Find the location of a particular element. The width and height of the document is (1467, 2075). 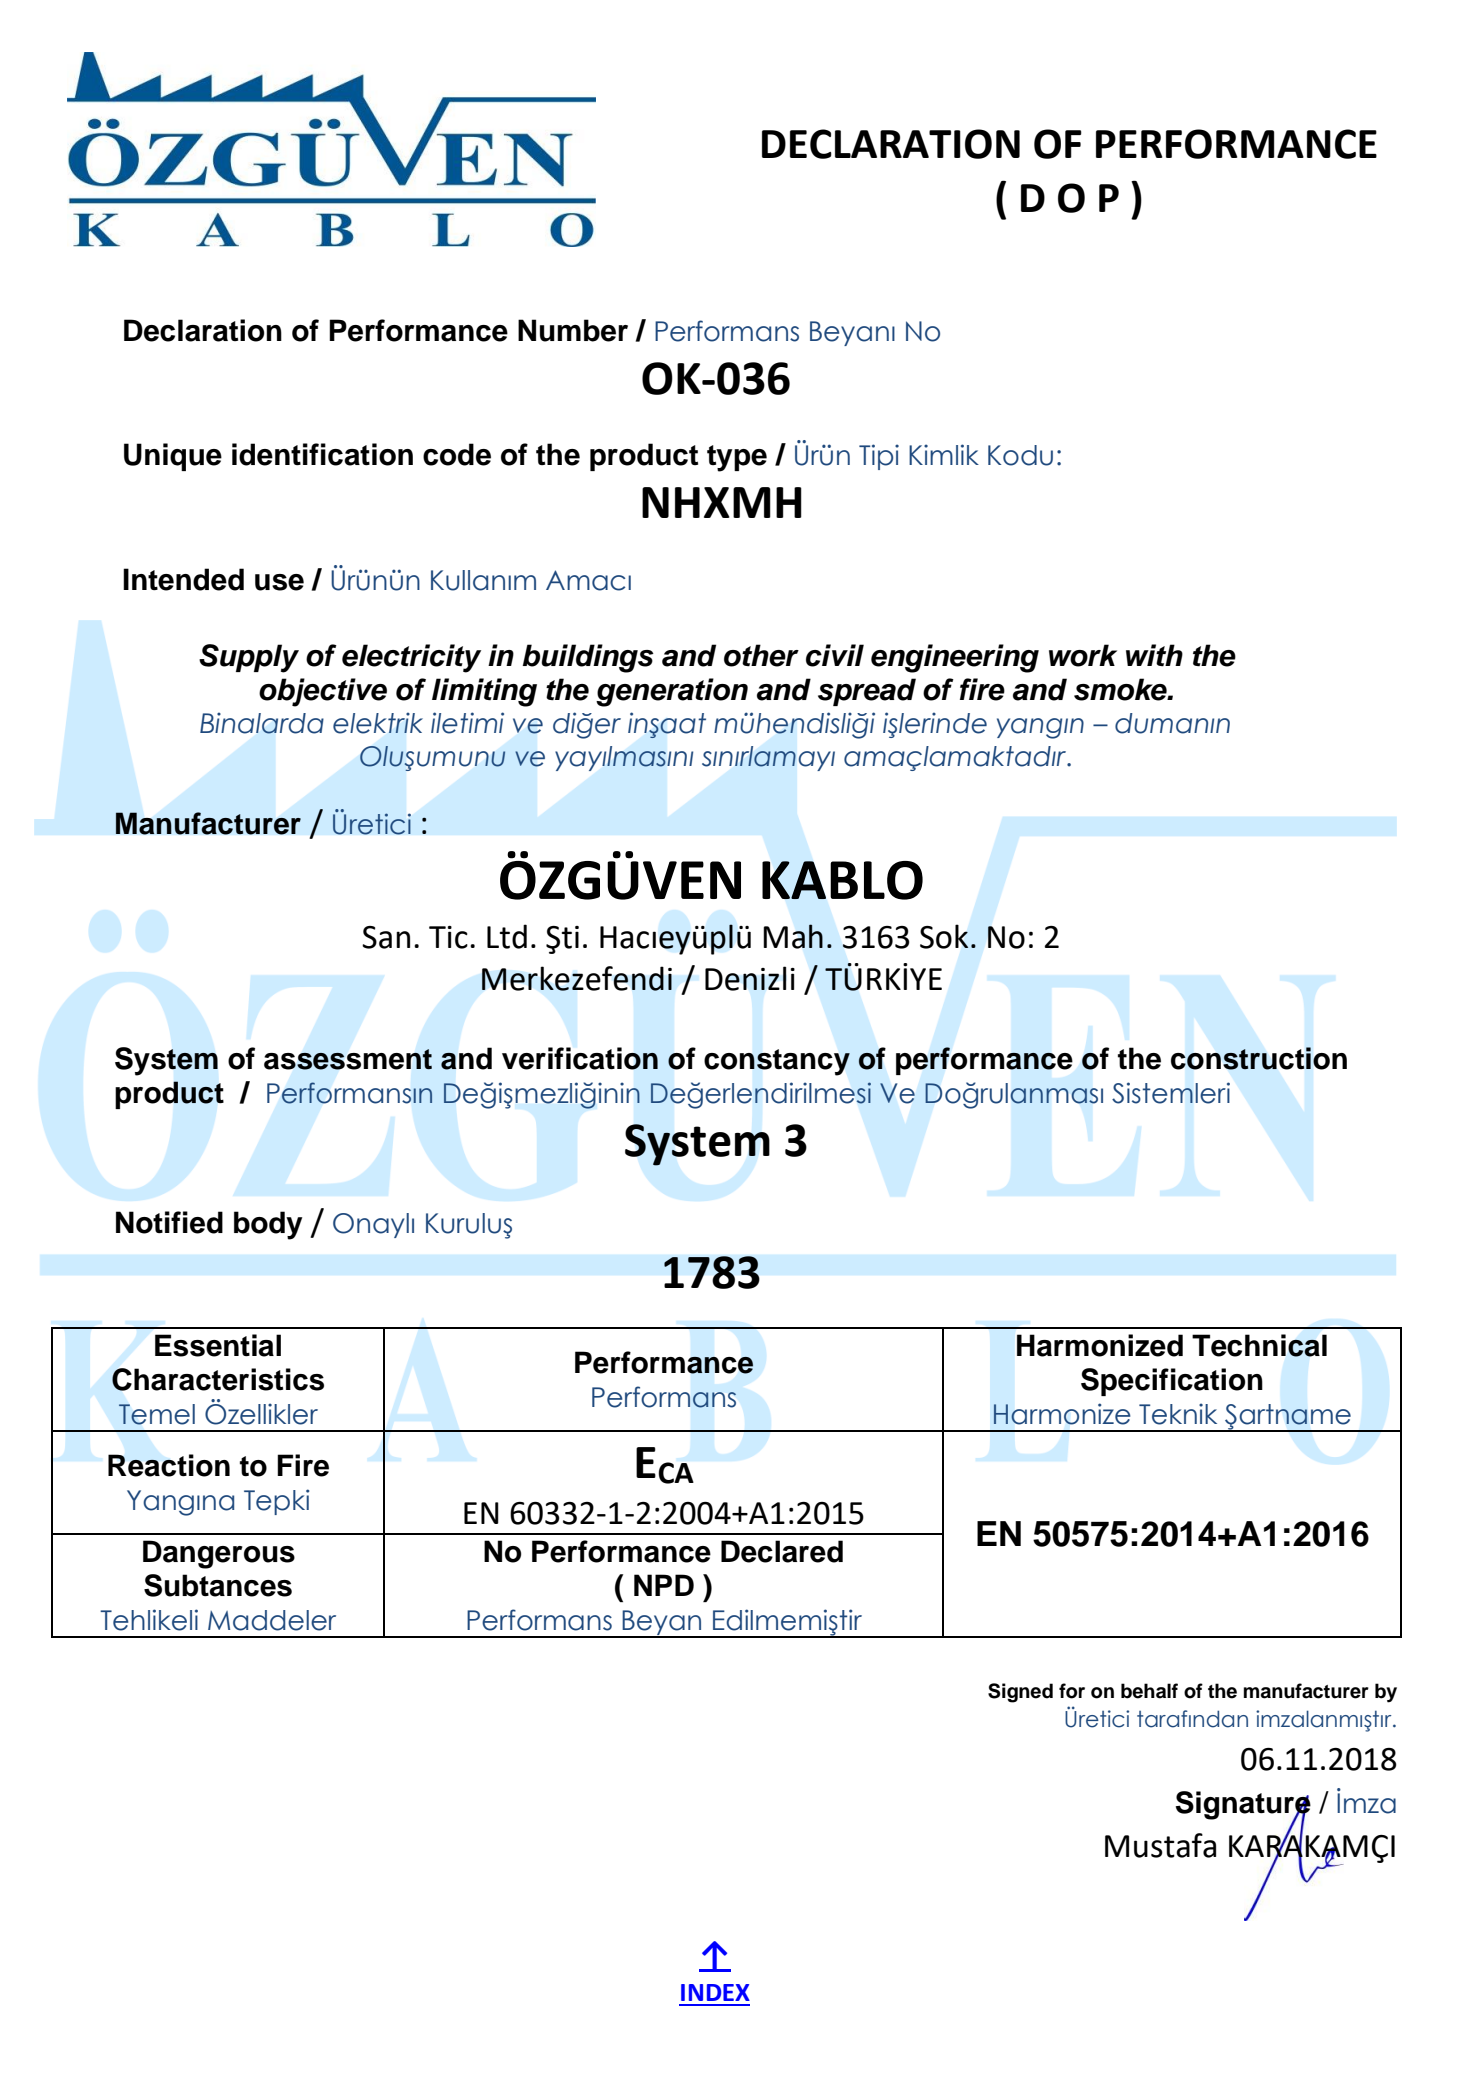

Tipi is located at coordinates (879, 457).
